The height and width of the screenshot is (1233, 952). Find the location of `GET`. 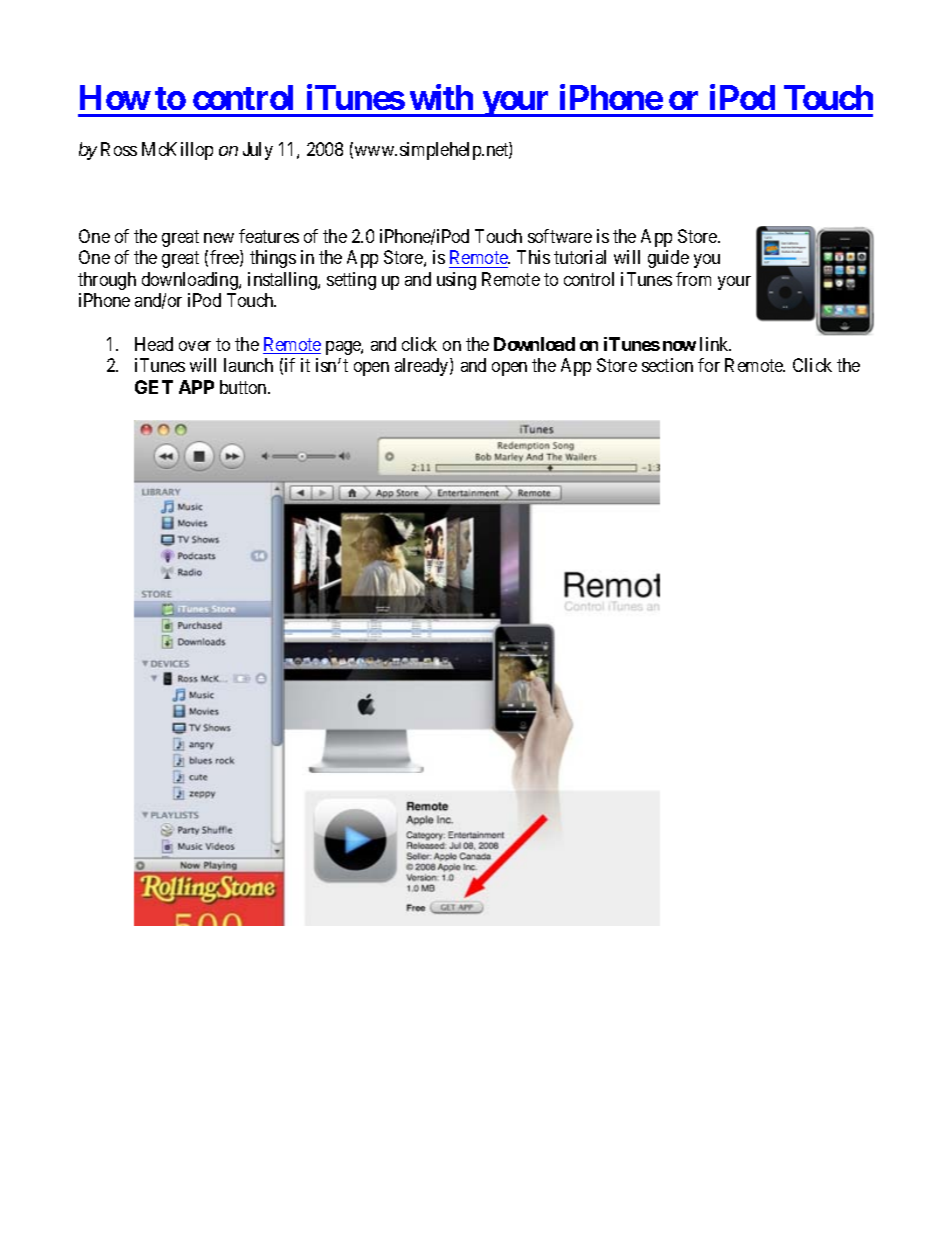

GET is located at coordinates (154, 387).
